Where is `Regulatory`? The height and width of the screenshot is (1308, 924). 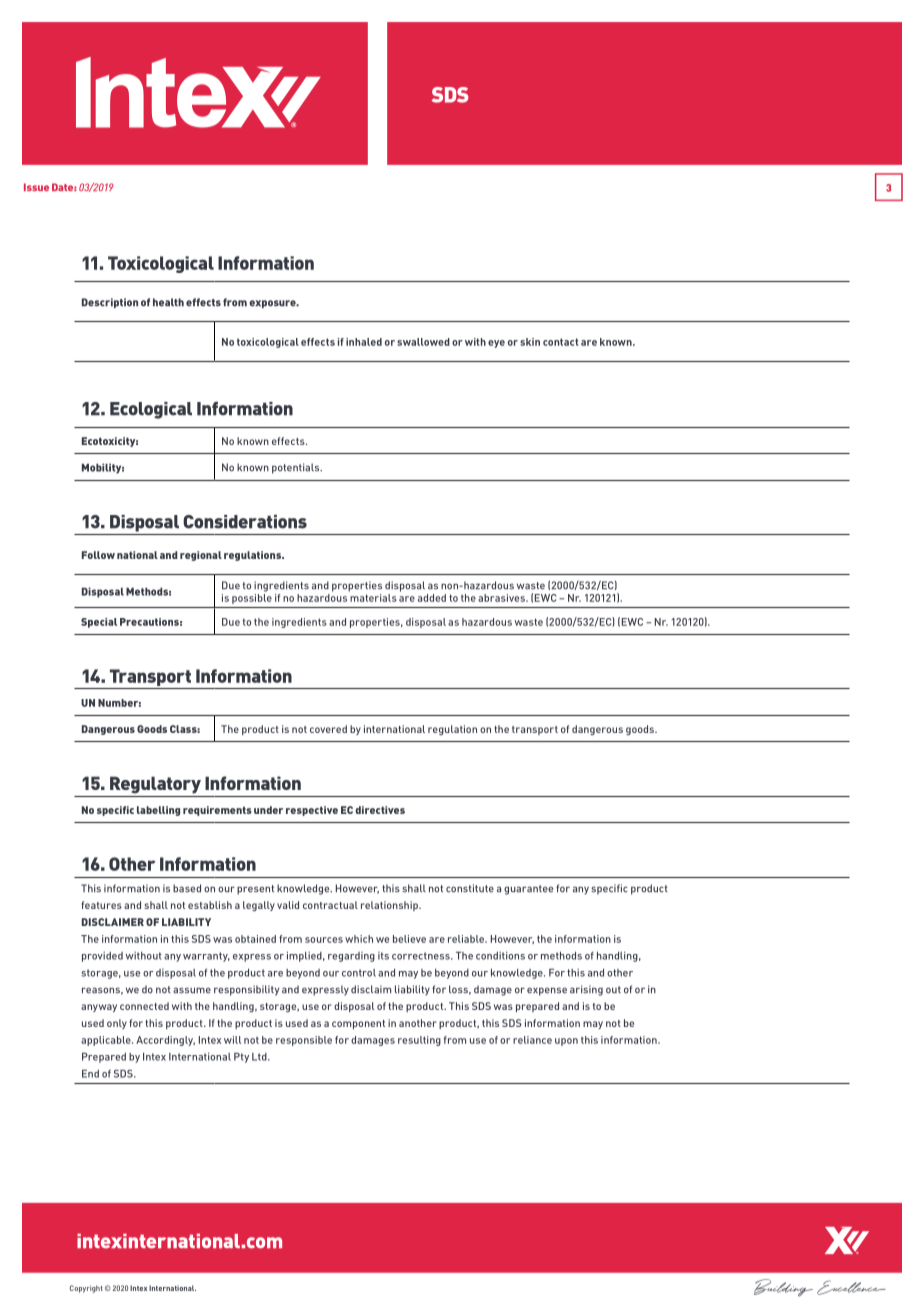
Regulatory is located at coordinates (155, 785).
